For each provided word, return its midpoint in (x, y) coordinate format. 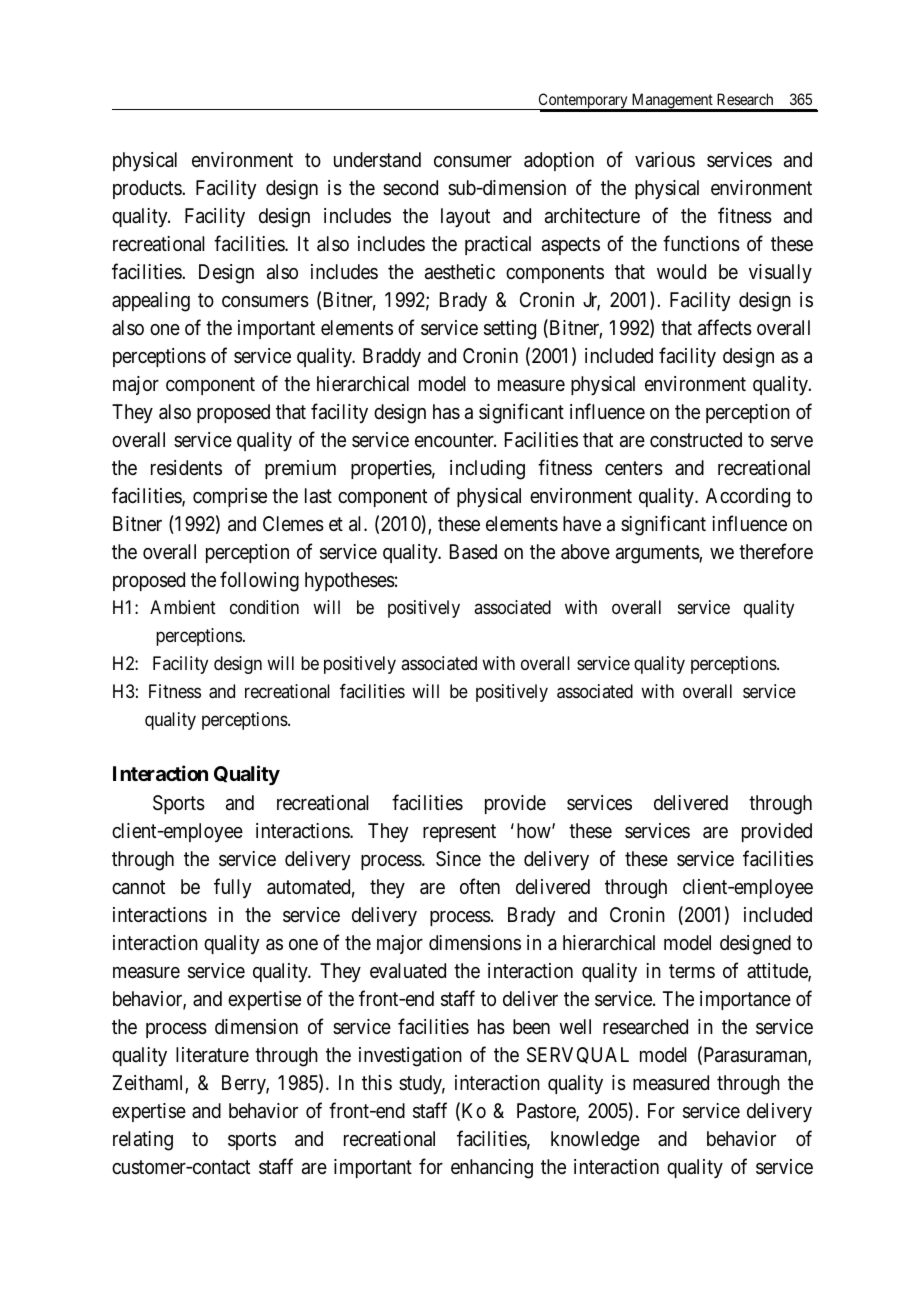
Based (473, 552)
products (148, 189)
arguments (658, 554)
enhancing (492, 1169)
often (480, 886)
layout (465, 217)
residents (186, 467)
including (487, 470)
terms (692, 971)
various (665, 160)
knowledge (595, 1141)
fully (232, 888)
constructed (696, 439)
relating (143, 1141)
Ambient (183, 607)
